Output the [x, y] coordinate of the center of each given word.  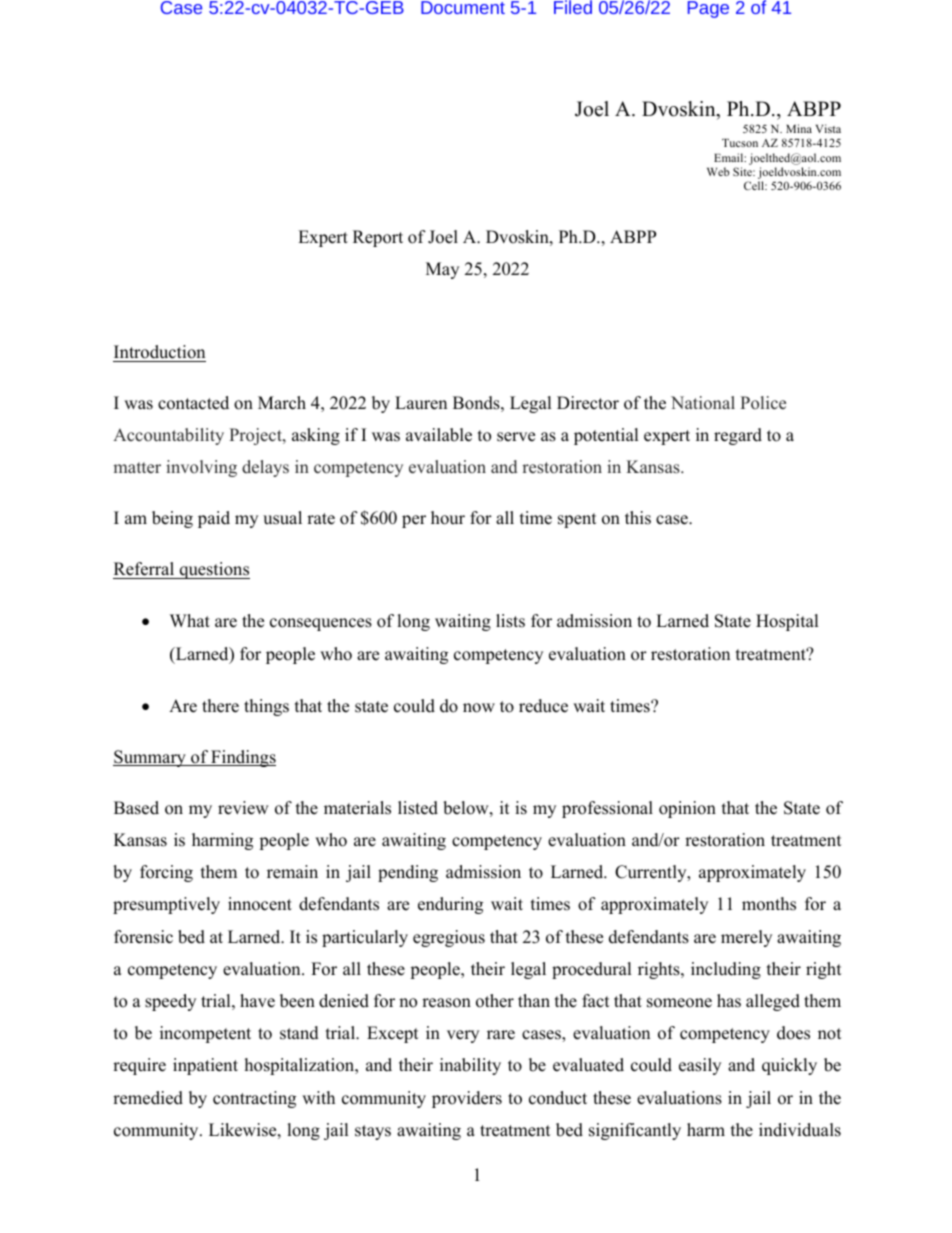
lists [510, 621]
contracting [254, 1099]
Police [763, 403]
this [638, 518]
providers [467, 1099]
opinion [687, 809]
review [243, 808]
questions [213, 570]
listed [418, 808]
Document [463, 7]
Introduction [159, 352]
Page [708, 9]
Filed [573, 7]
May [442, 270]
